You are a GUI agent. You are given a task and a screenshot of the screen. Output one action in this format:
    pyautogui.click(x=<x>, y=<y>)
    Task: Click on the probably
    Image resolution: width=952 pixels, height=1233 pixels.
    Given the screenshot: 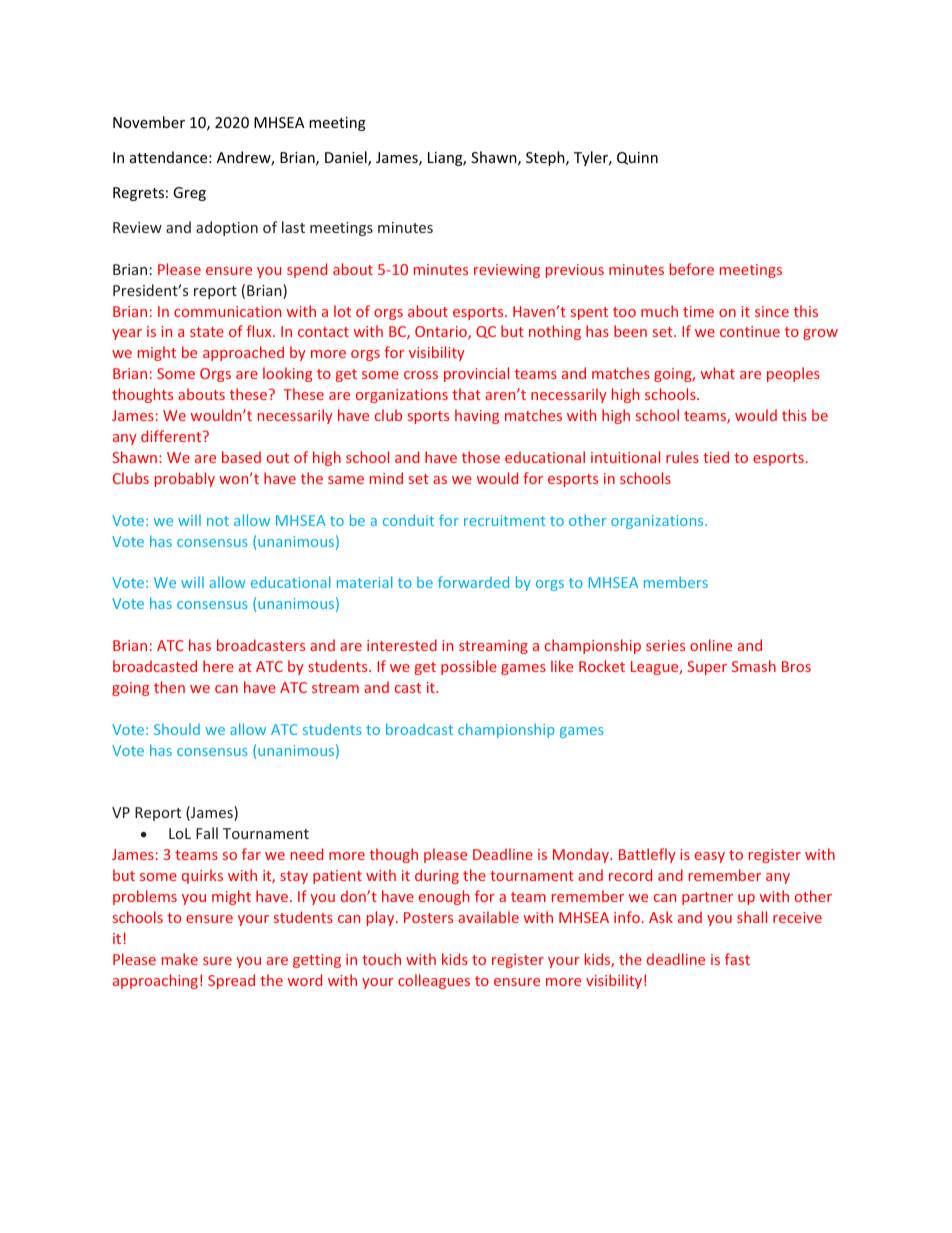 What is the action you would take?
    pyautogui.click(x=185, y=479)
